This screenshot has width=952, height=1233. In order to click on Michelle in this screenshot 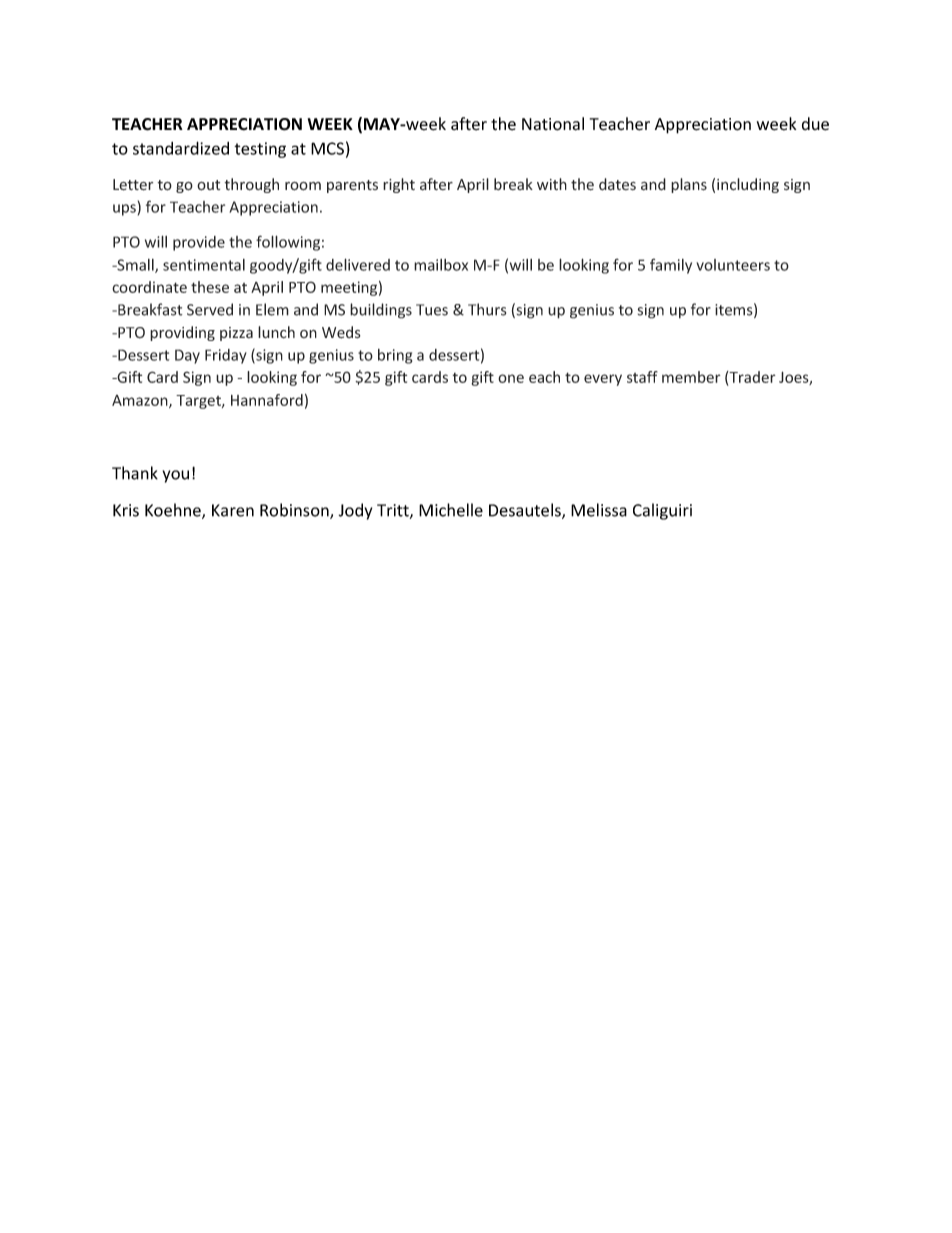, I will do `click(451, 510)`.
